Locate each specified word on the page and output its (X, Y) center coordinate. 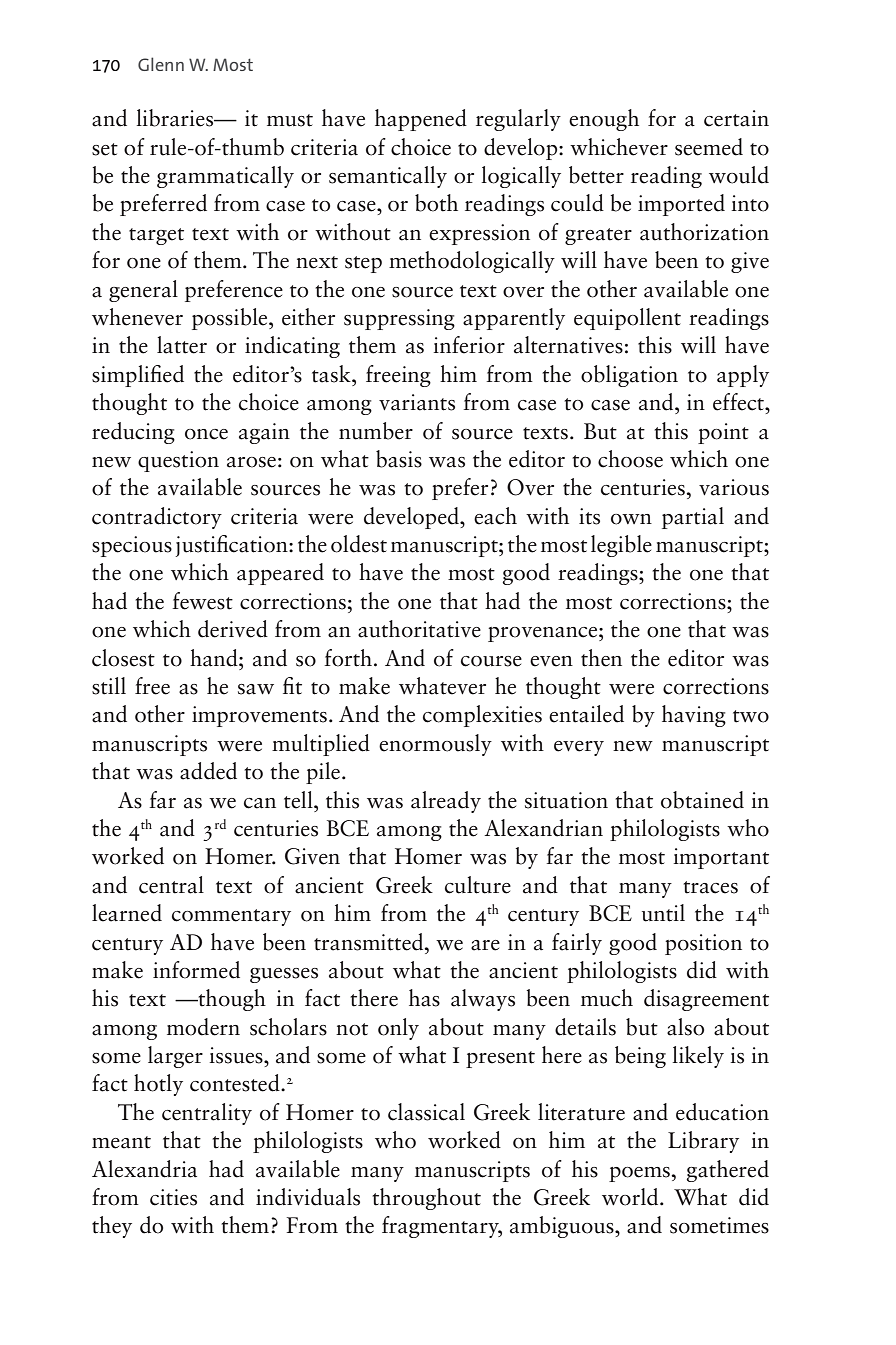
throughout (426, 1199)
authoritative (419, 629)
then (601, 658)
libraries (176, 118)
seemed (709, 147)
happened (421, 120)
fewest (203, 601)
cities (173, 1197)
